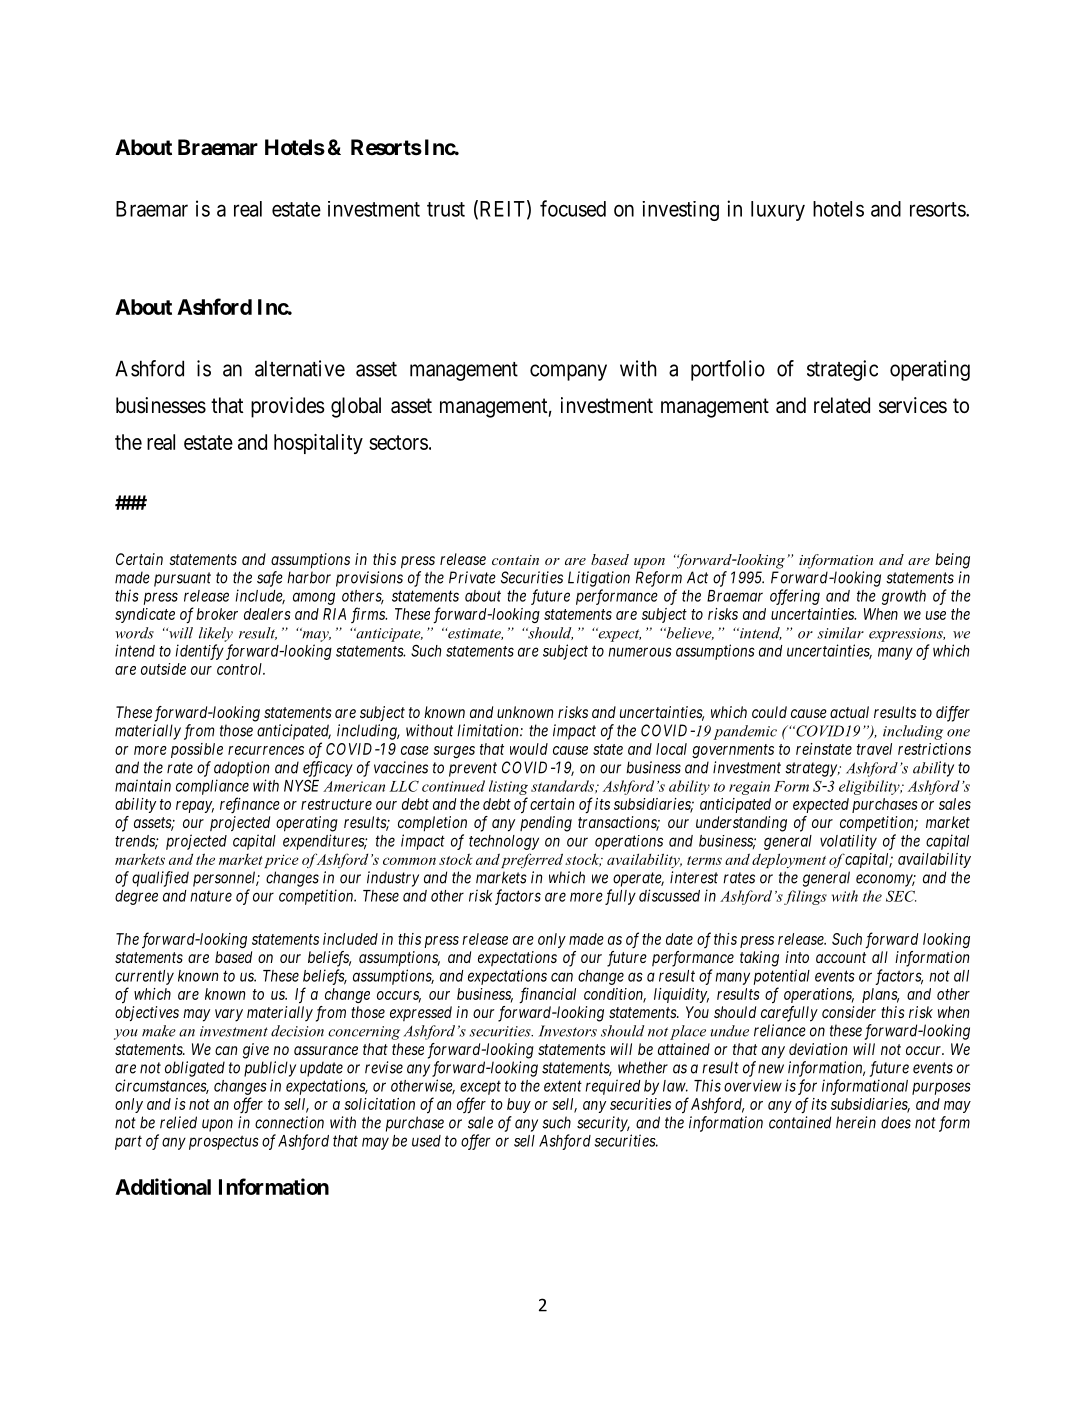  What do you see at coordinates (848, 842) in the image?
I see `volatility` at bounding box center [848, 842].
